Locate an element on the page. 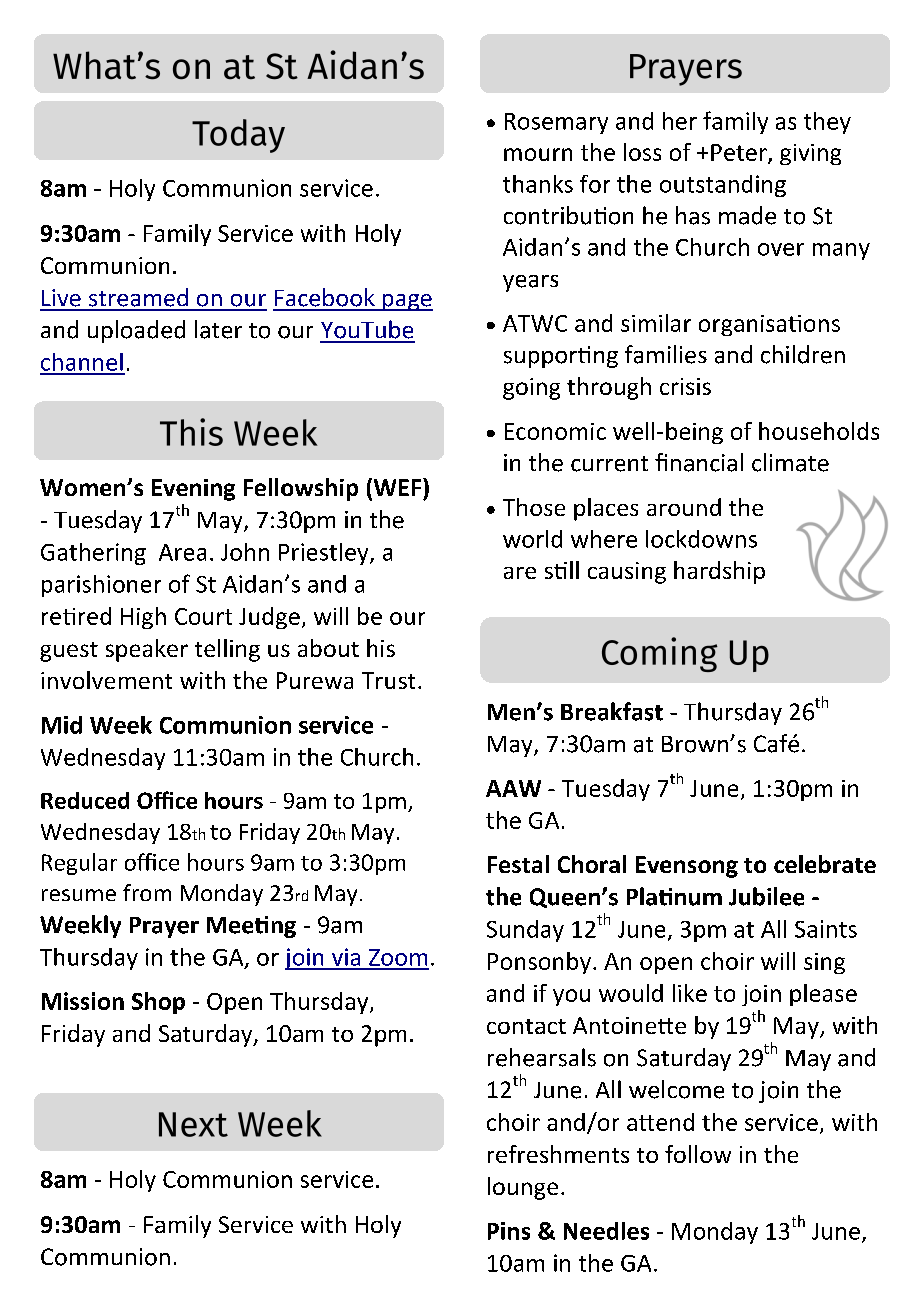 The width and height of the document is (924, 1308). mourn is located at coordinates (538, 154).
